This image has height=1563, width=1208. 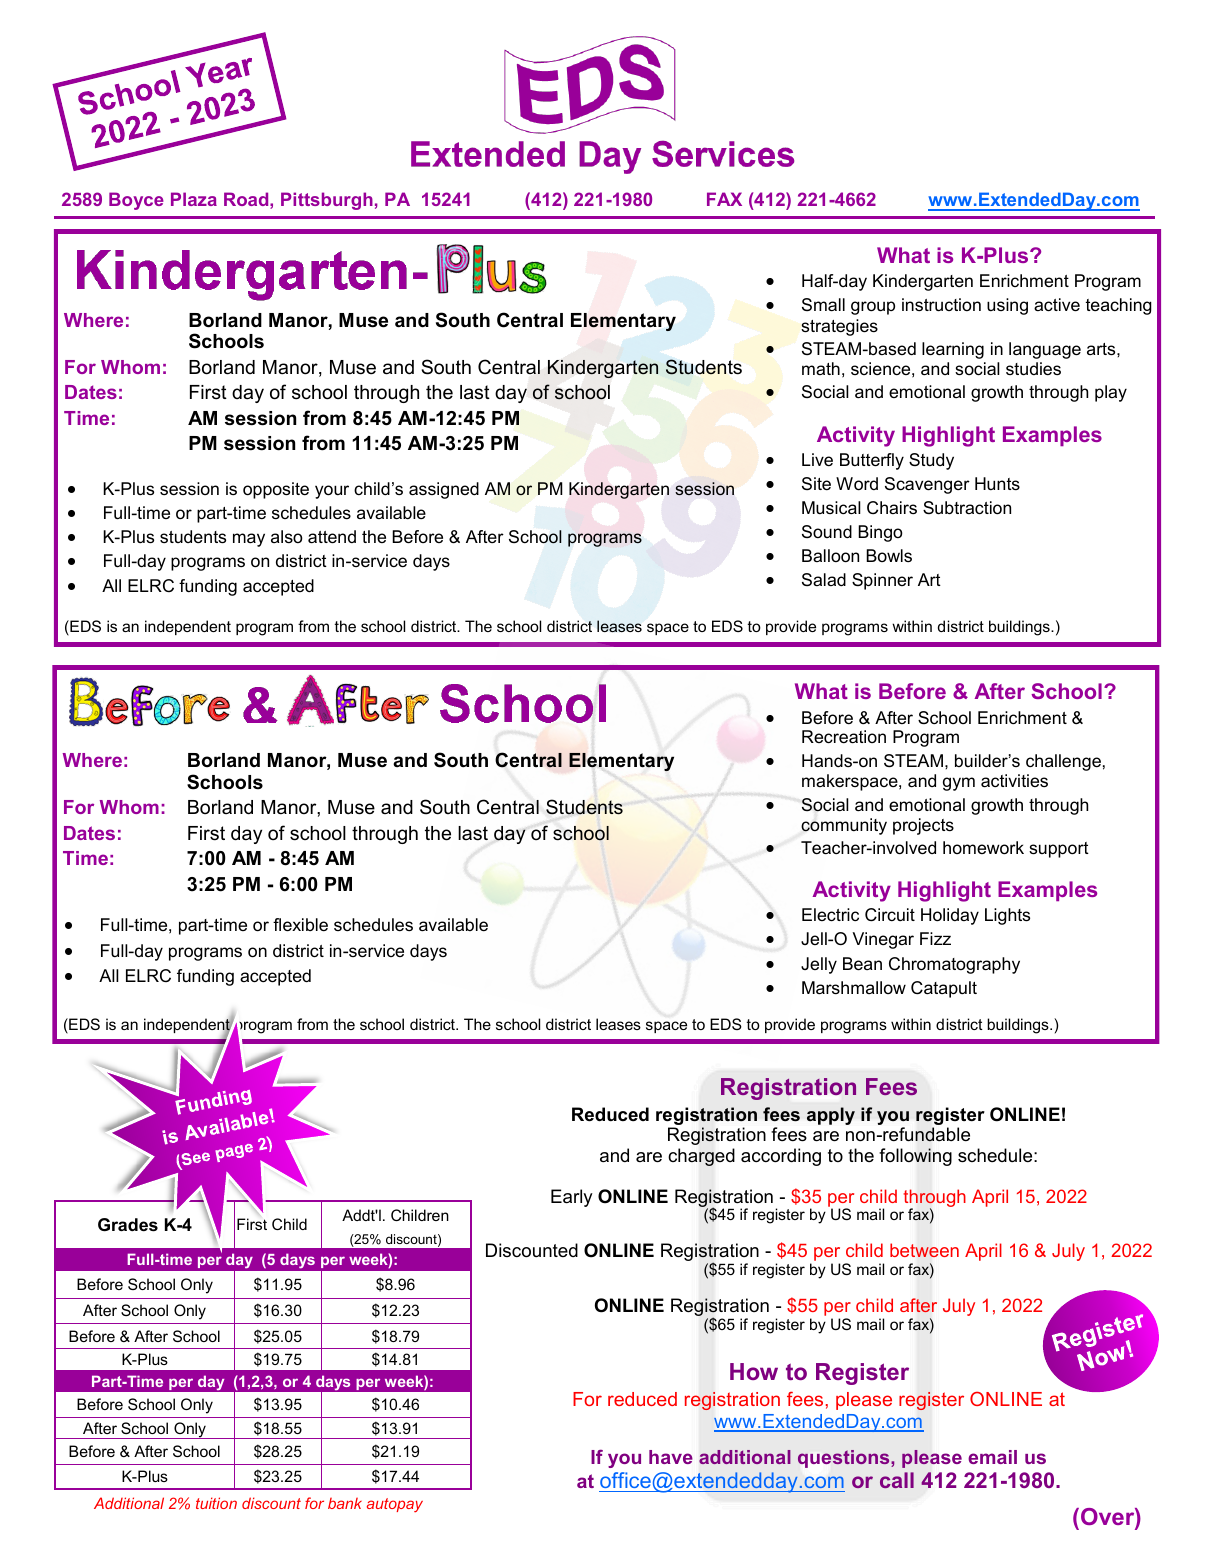 I want to click on homework, so click(x=983, y=848).
